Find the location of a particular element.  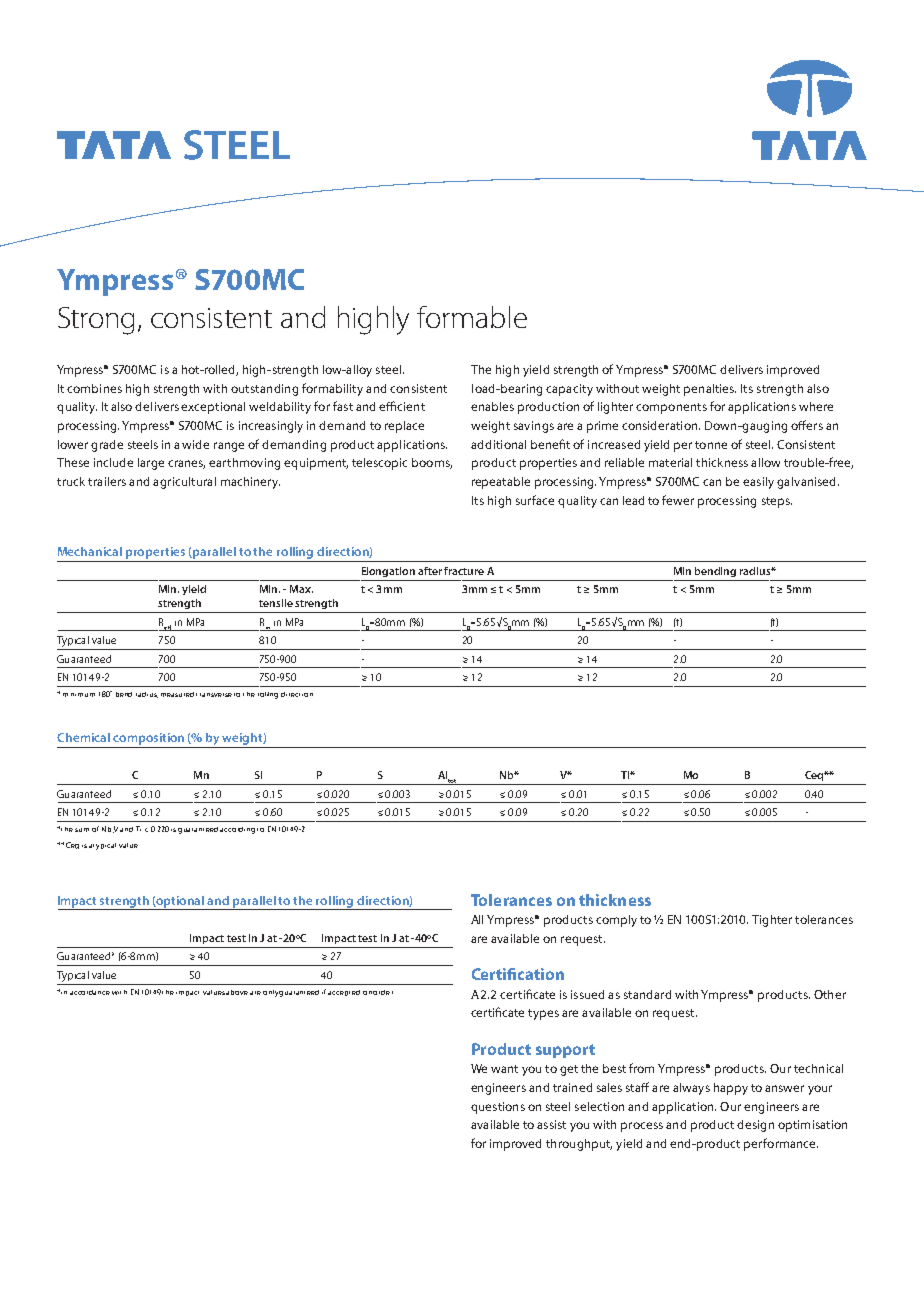

Other is located at coordinates (830, 994).
